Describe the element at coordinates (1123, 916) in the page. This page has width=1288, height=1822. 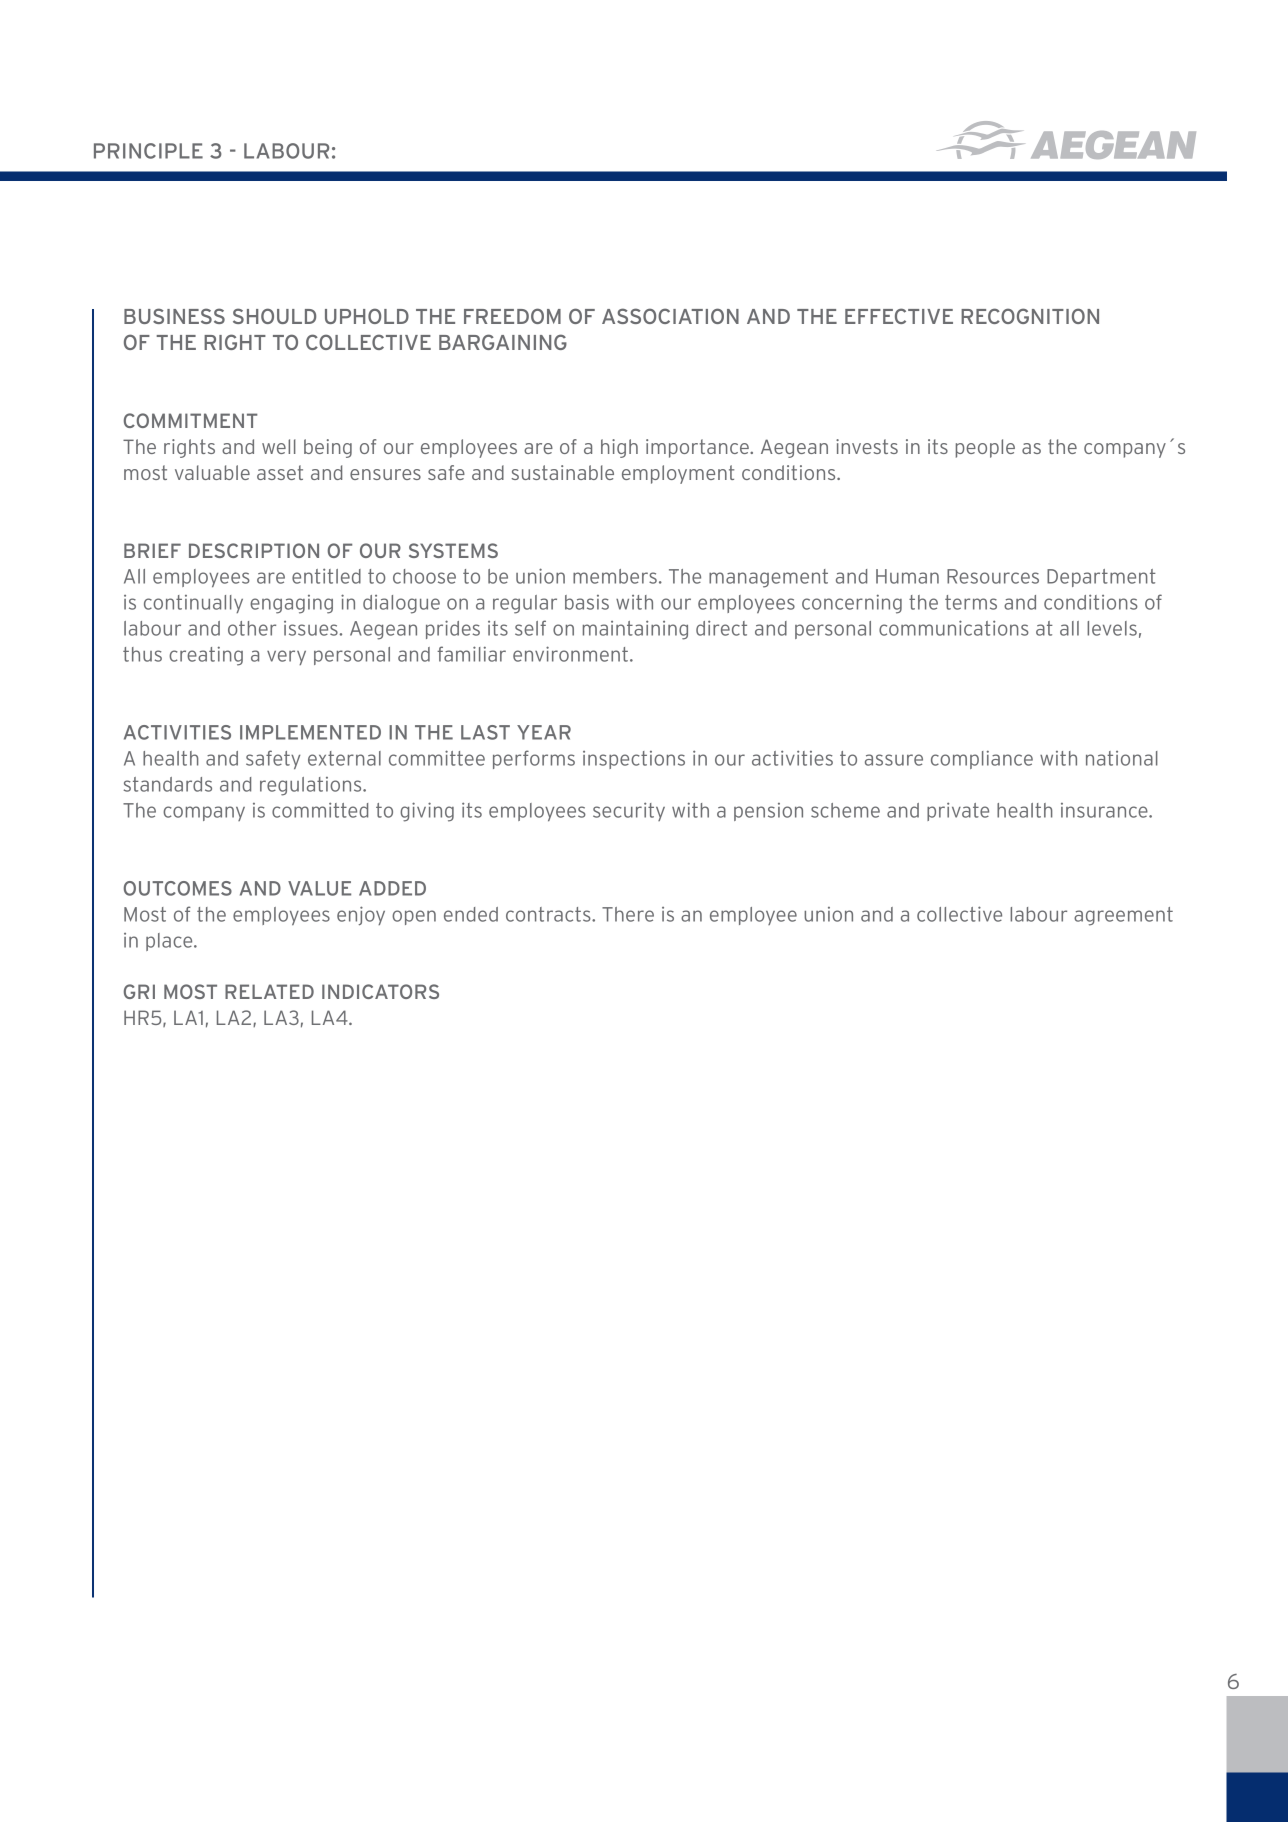
I see `agreement` at that location.
